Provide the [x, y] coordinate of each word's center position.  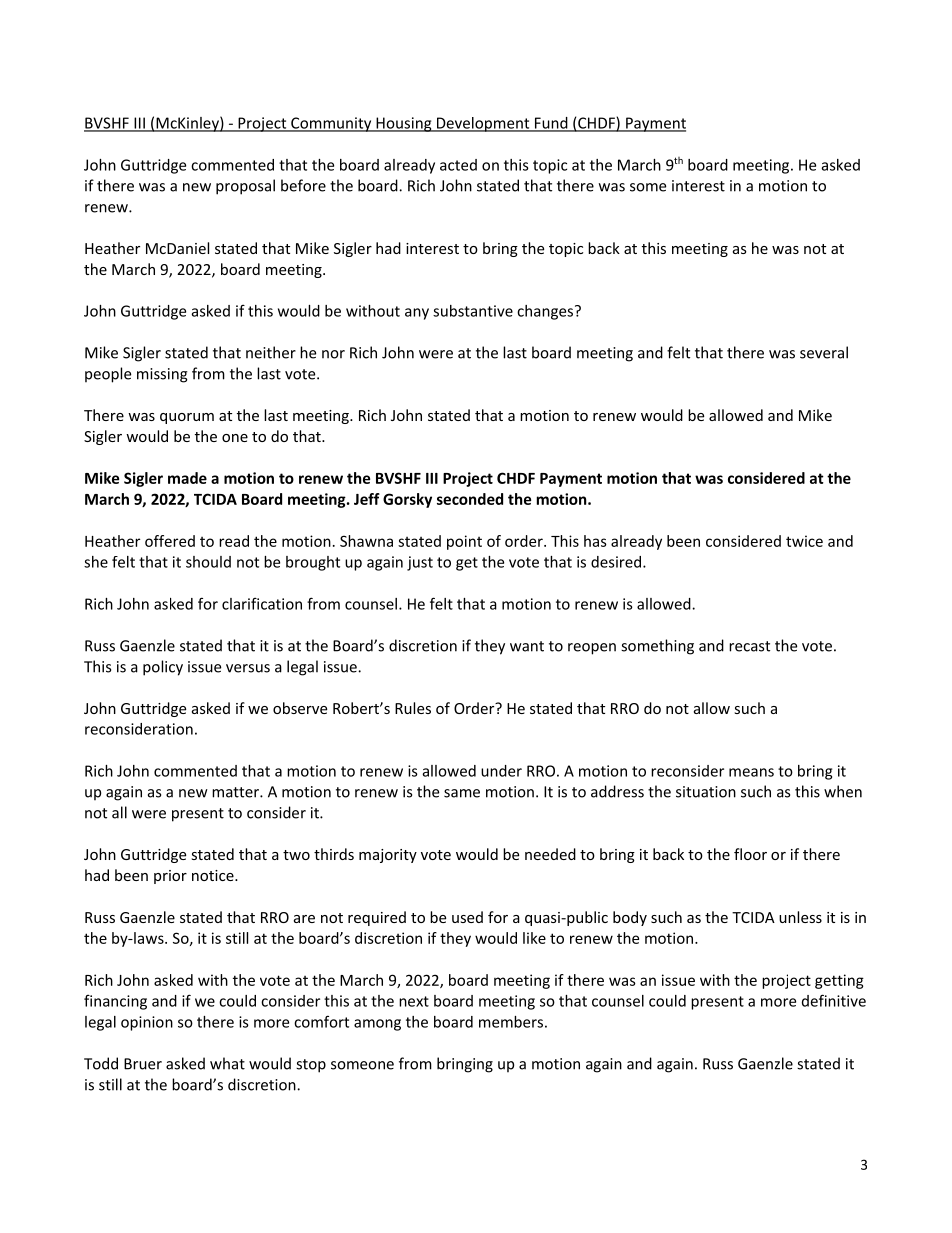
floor [750, 854]
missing [162, 375]
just [420, 563]
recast [749, 646]
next [414, 1001]
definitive [834, 1000]
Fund [551, 124]
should [208, 562]
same [462, 793]
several [824, 352]
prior [170, 877]
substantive [473, 311]
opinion [147, 1023]
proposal [245, 187]
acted [458, 165]
